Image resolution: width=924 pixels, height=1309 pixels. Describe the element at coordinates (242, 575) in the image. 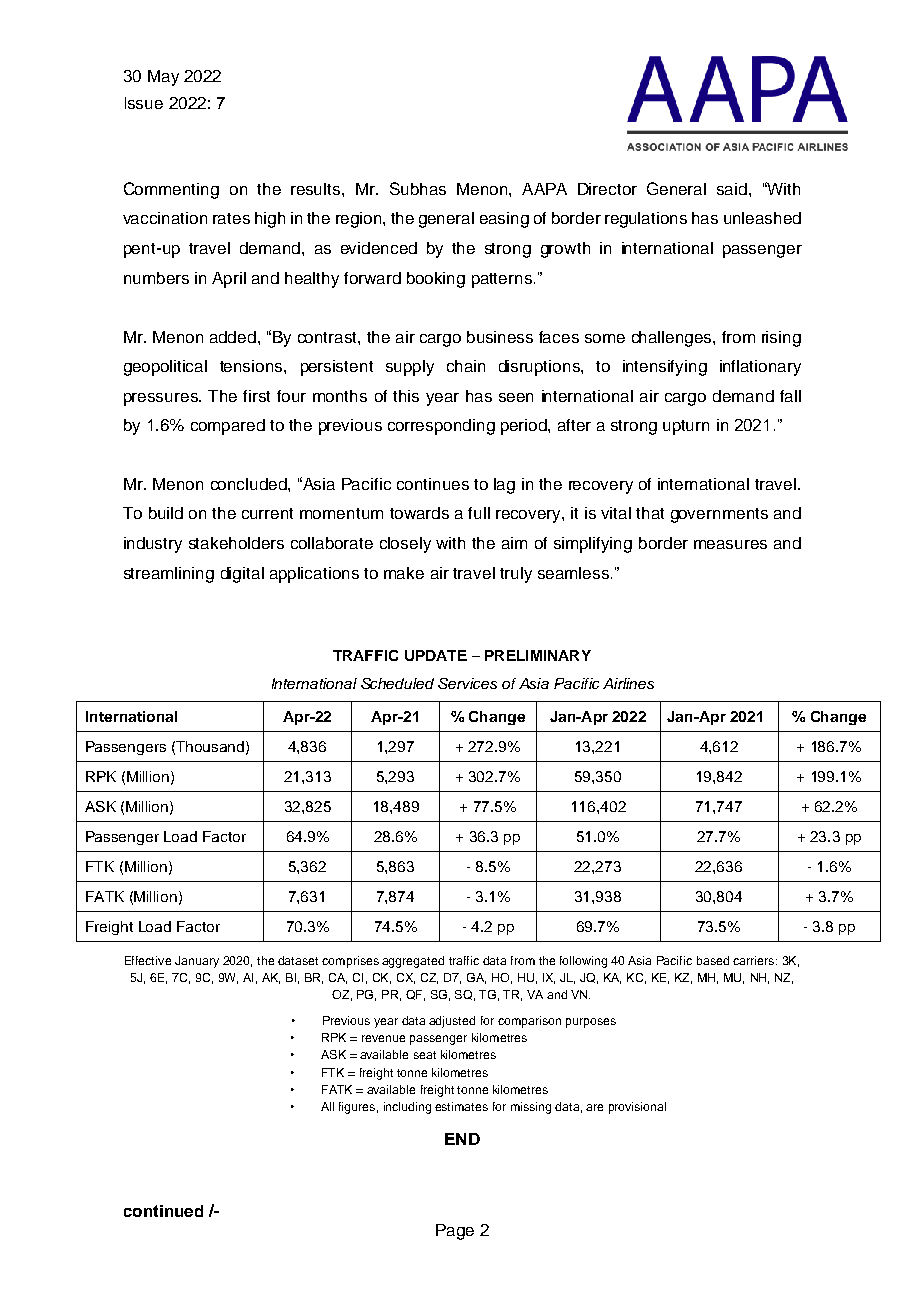

I see `digital` at that location.
